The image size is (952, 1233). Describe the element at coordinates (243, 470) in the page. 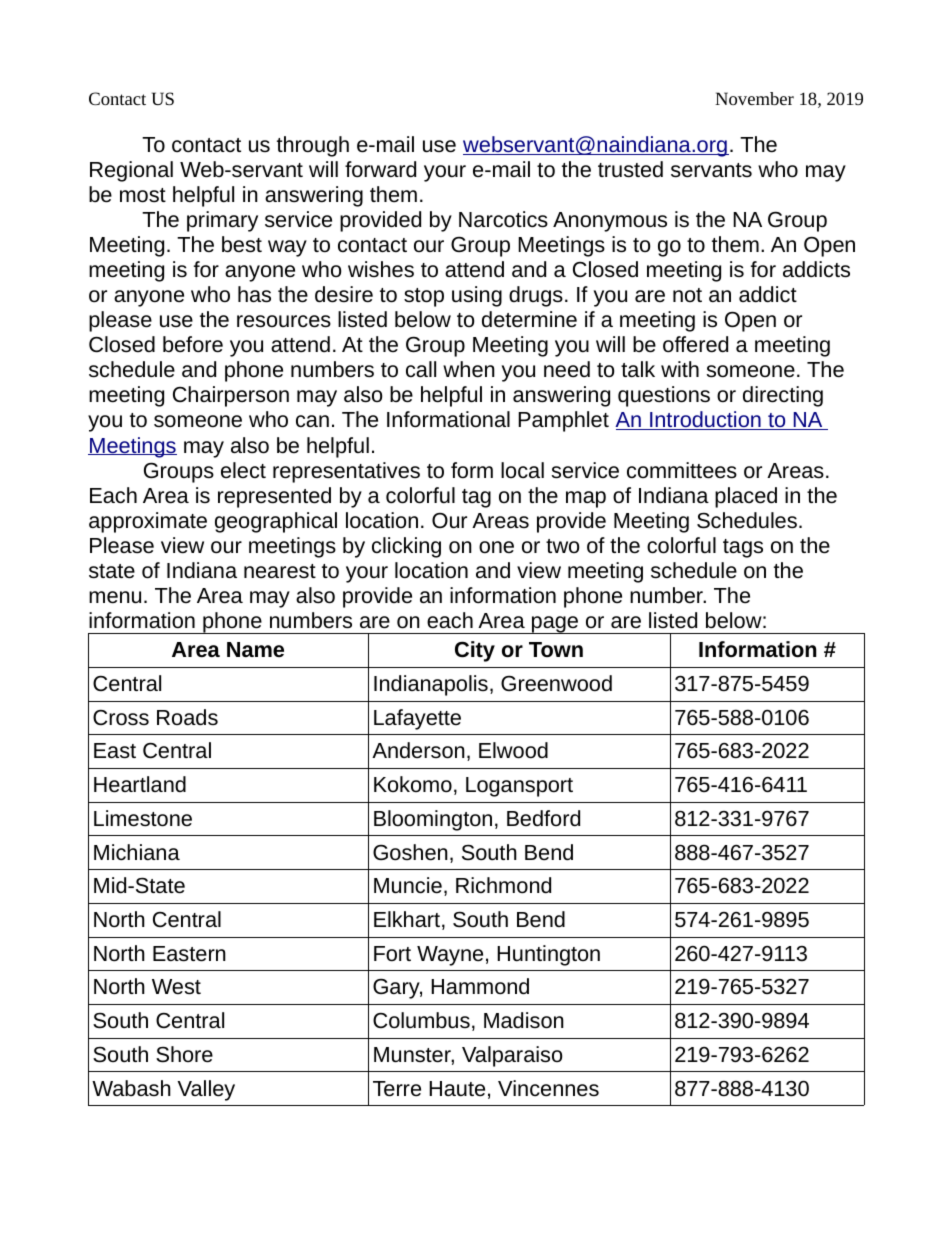

I see `elect` at that location.
